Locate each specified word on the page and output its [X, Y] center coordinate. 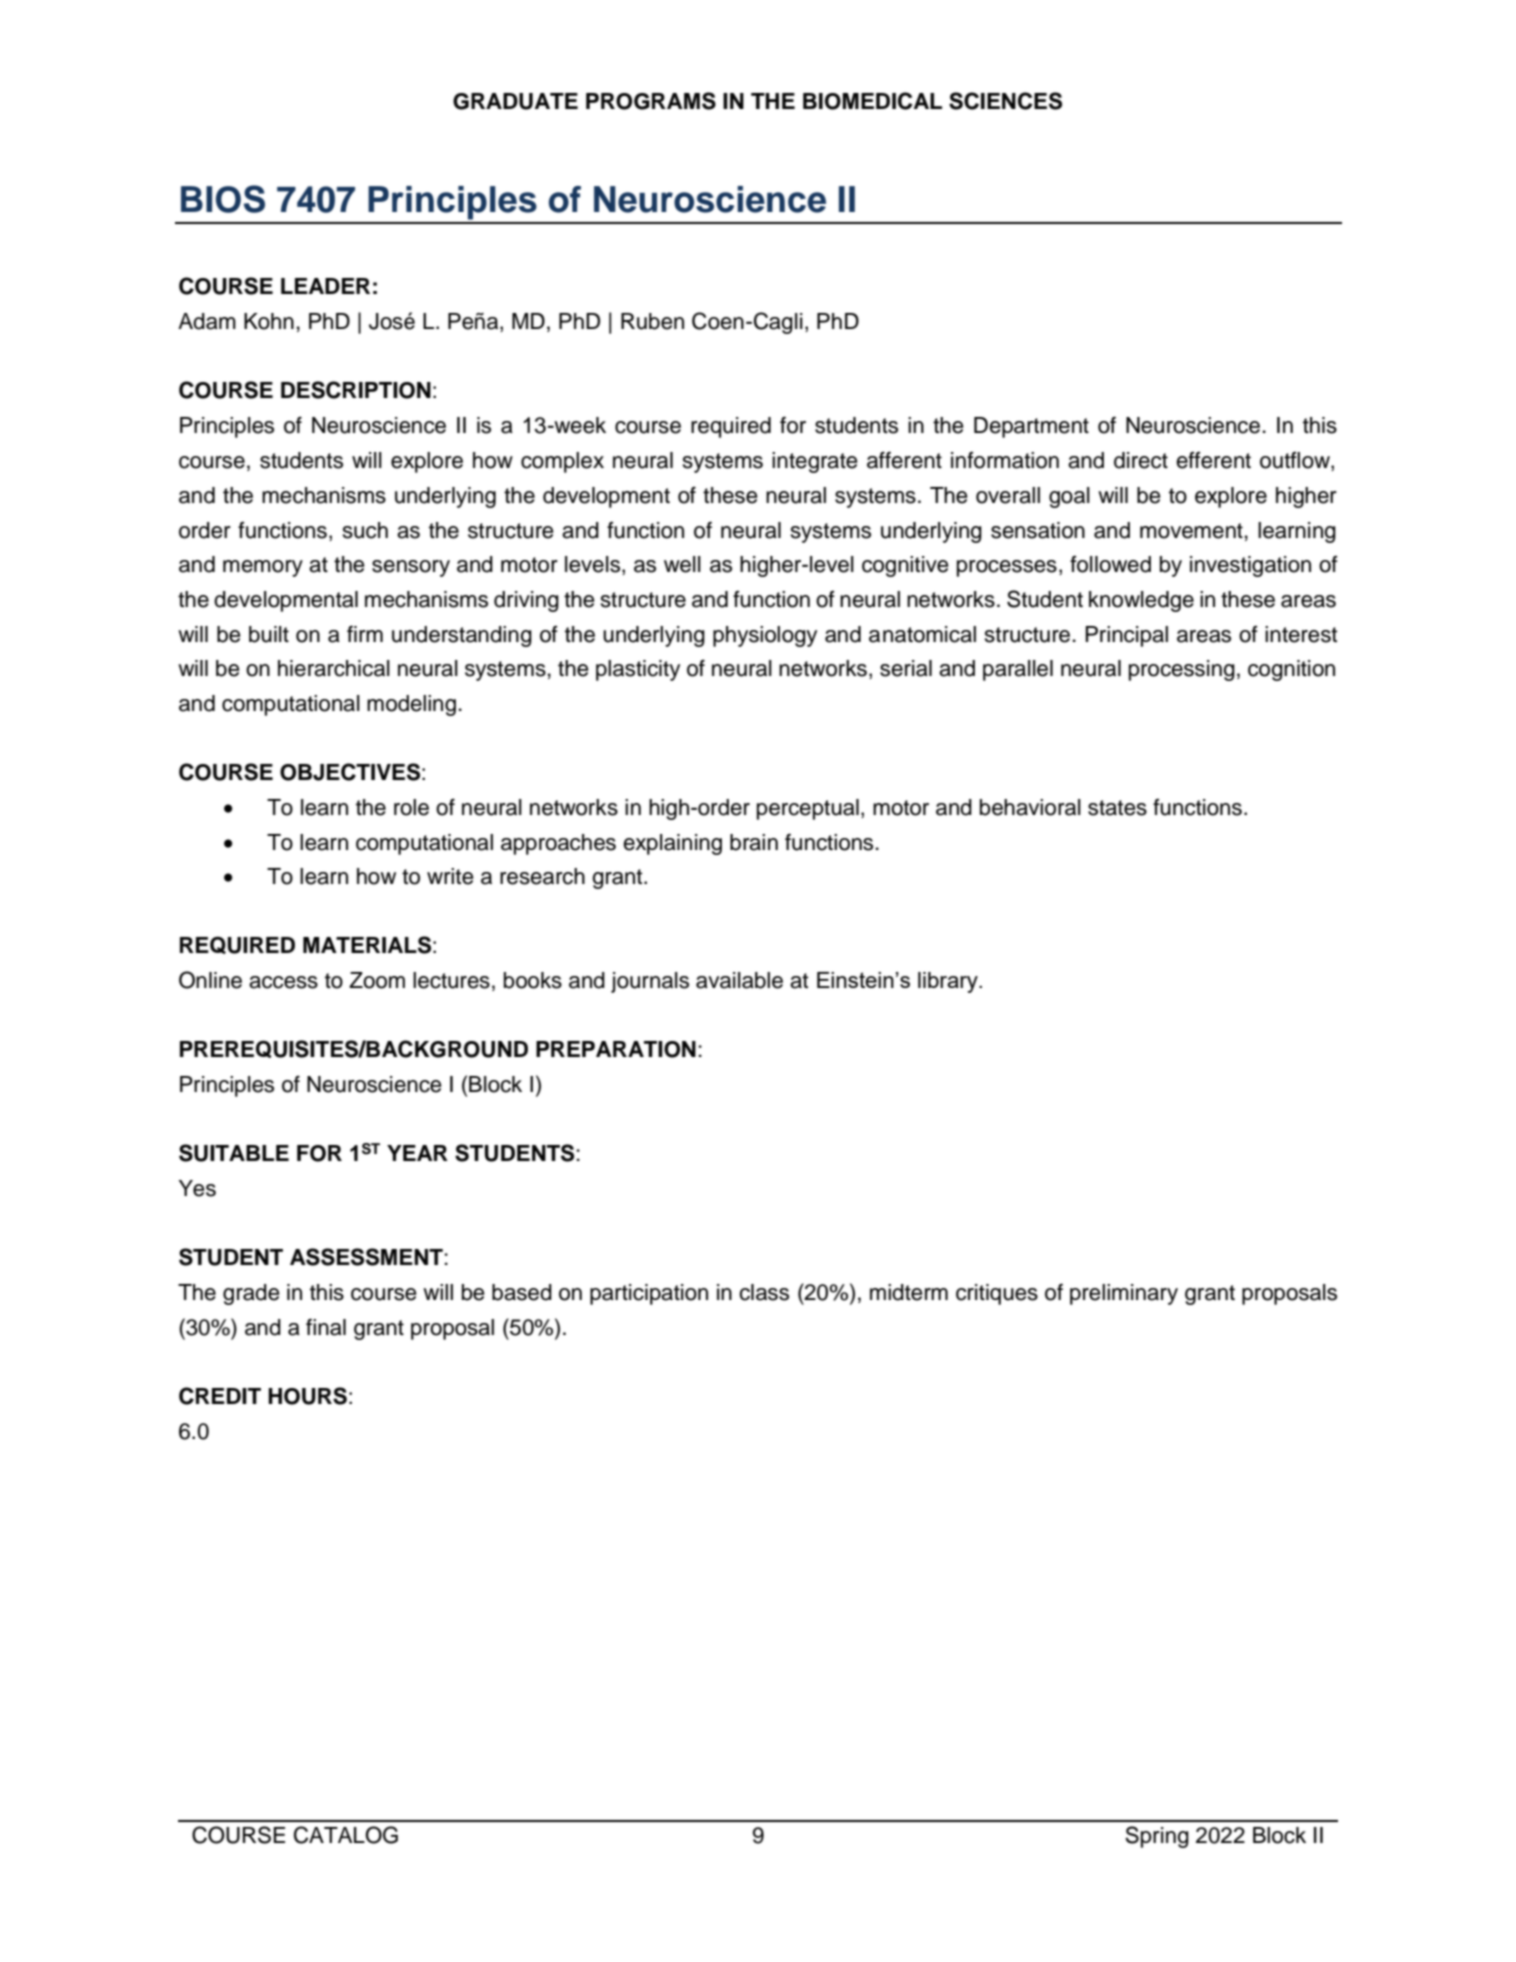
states [1117, 808]
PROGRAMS [651, 101]
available [739, 980]
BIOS [223, 199]
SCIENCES [1005, 101]
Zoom [377, 980]
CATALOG [346, 1835]
